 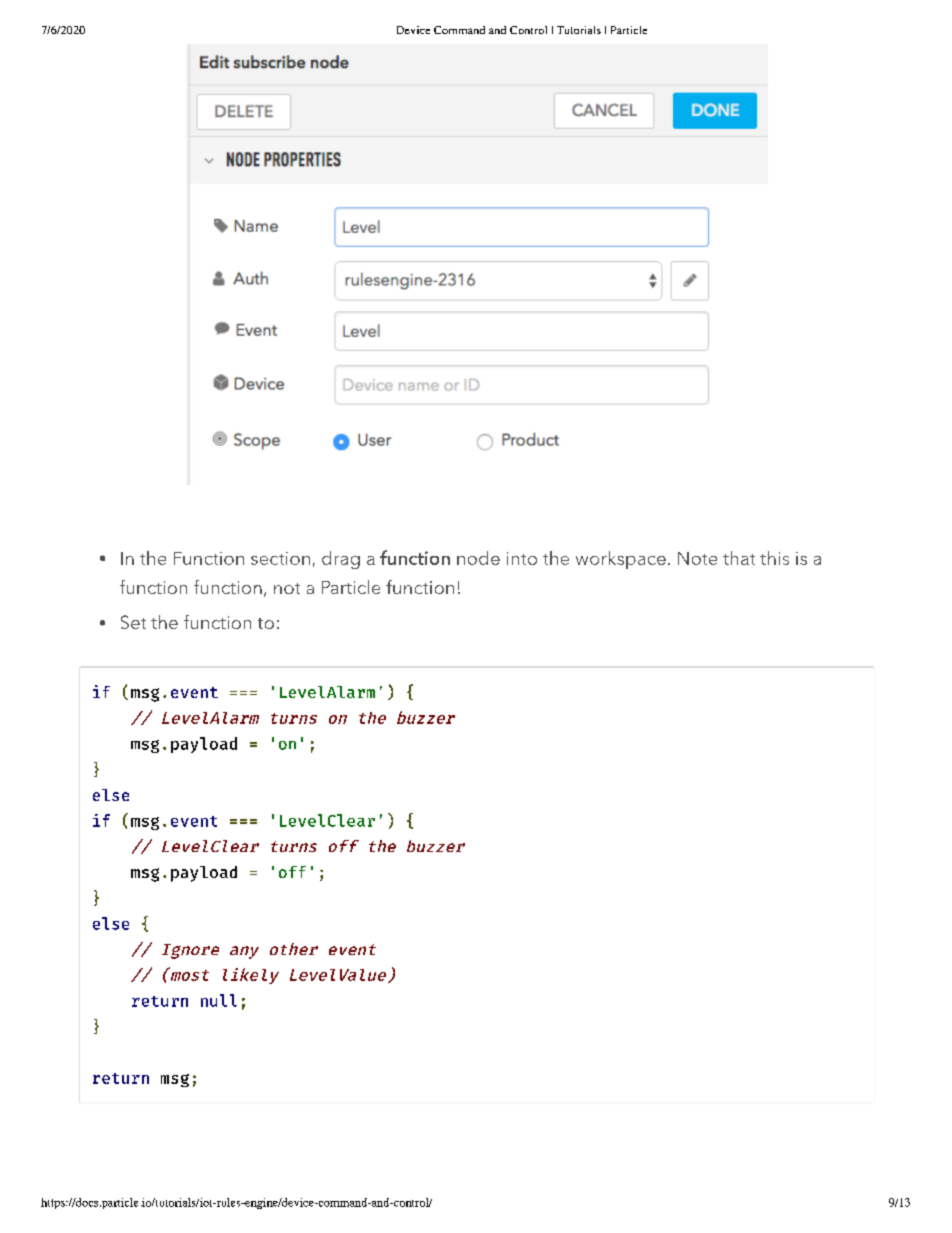 What do you see at coordinates (133, 622) in the page?
I see `Set` at bounding box center [133, 622].
